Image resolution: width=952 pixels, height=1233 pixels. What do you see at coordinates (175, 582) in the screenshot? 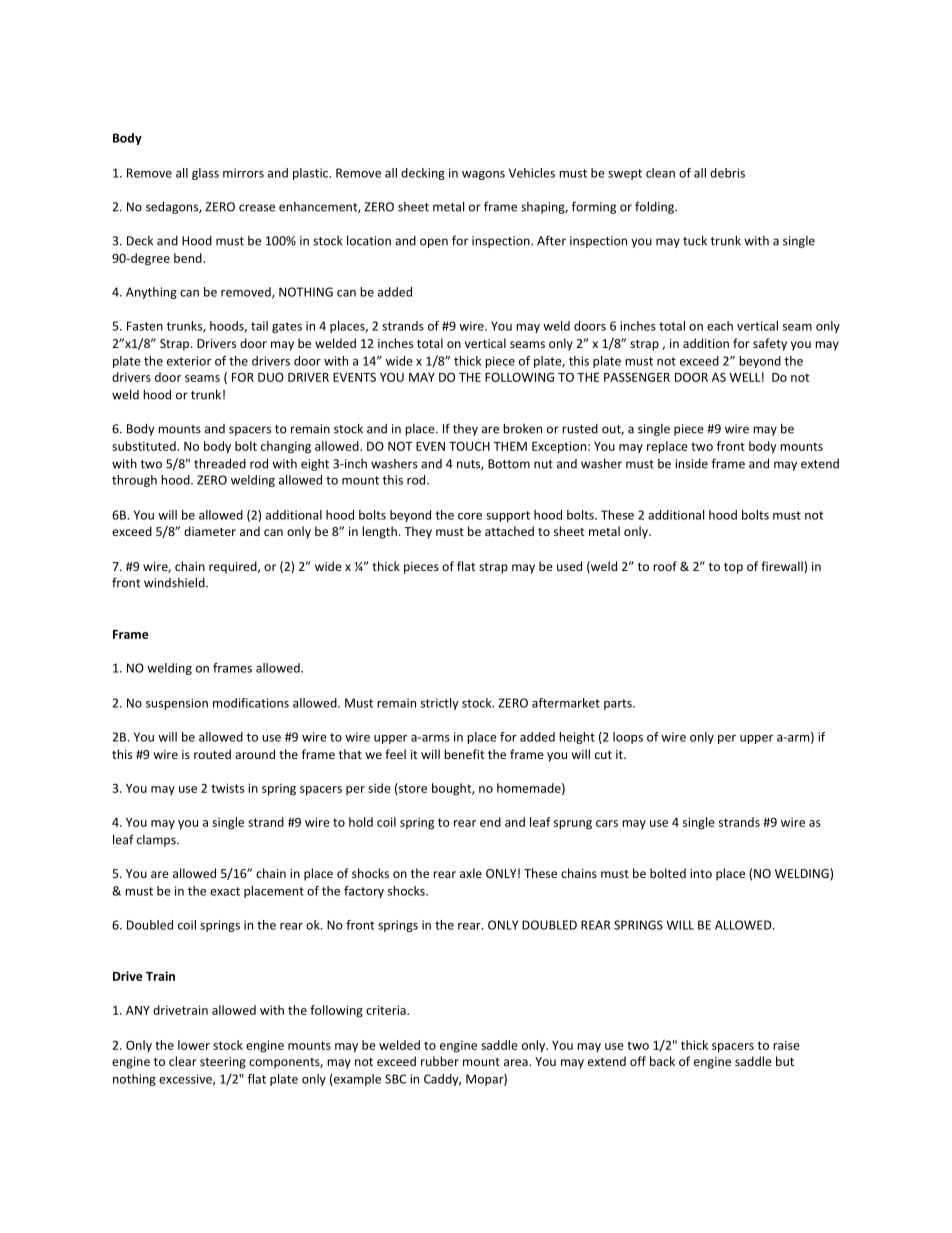
I see `windshield` at bounding box center [175, 582].
